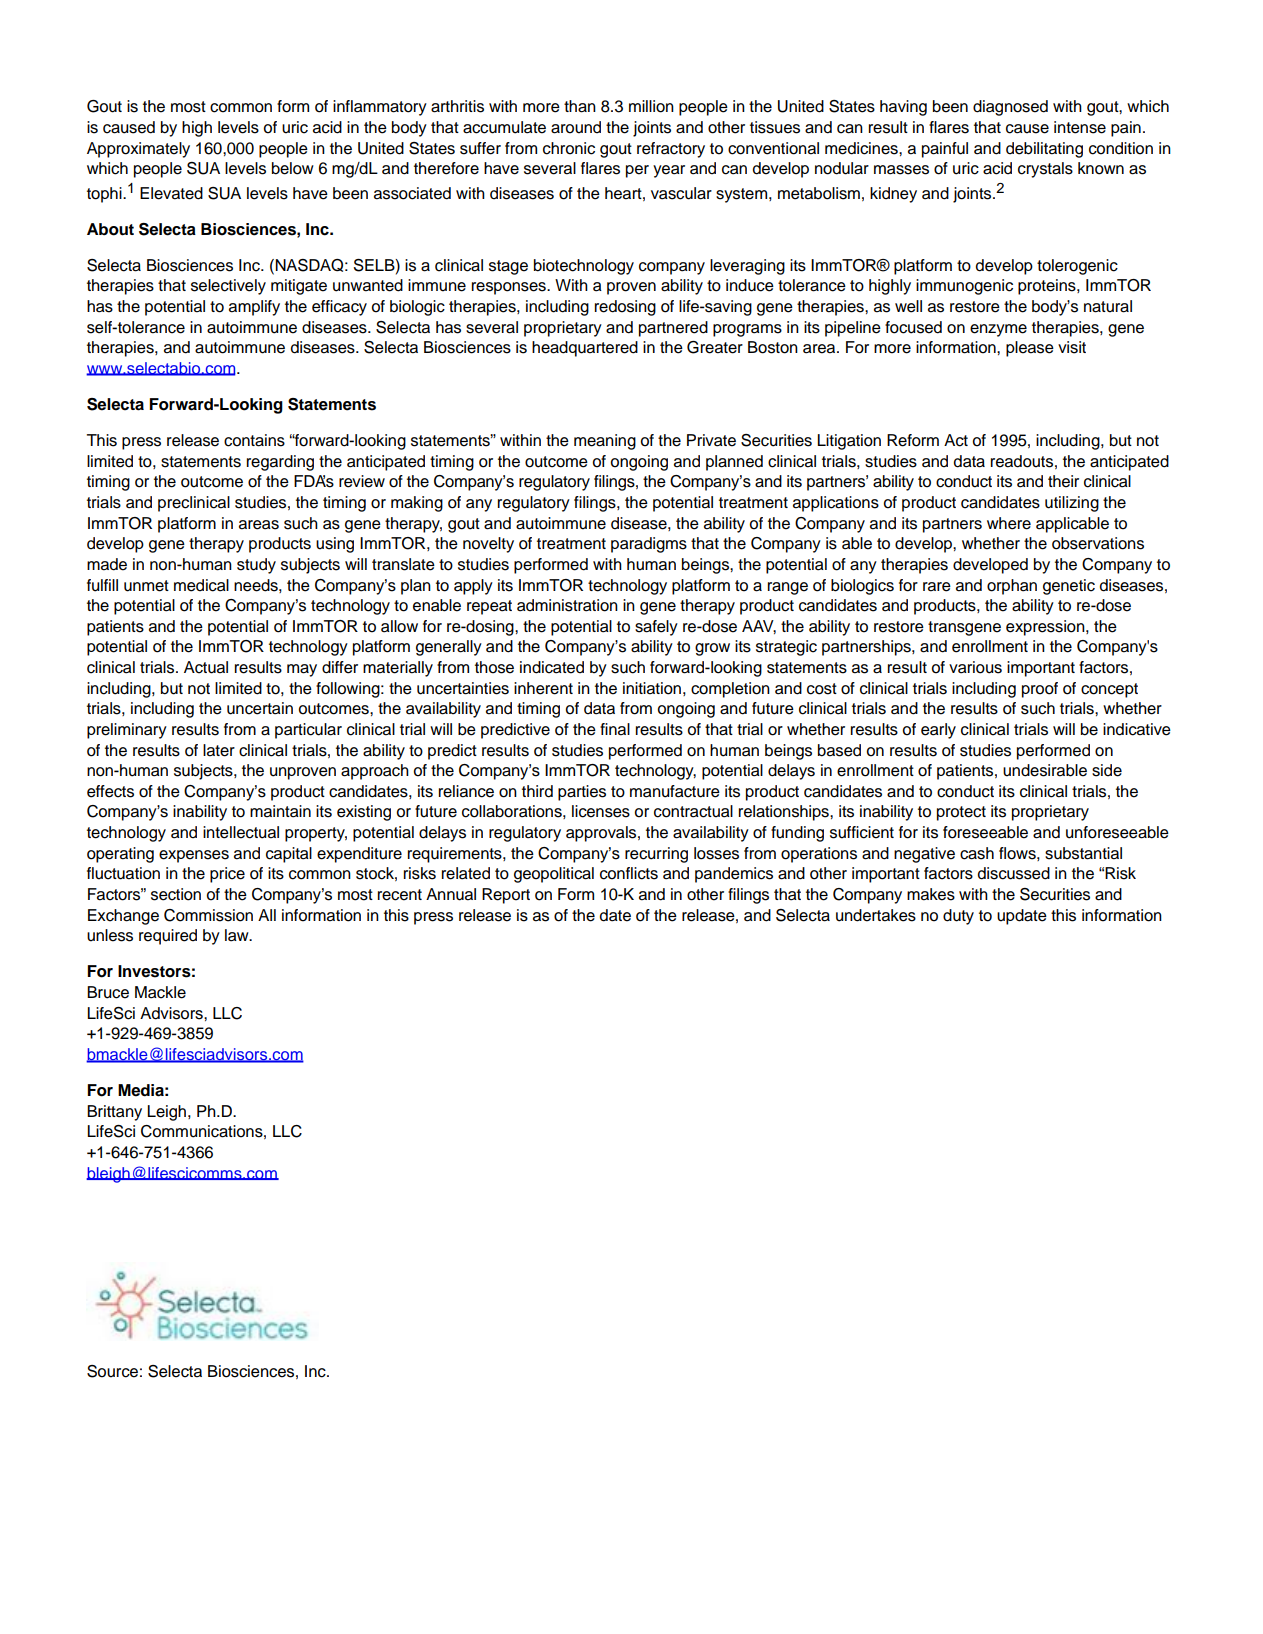  What do you see at coordinates (656, 628) in the screenshot?
I see `safely` at bounding box center [656, 628].
